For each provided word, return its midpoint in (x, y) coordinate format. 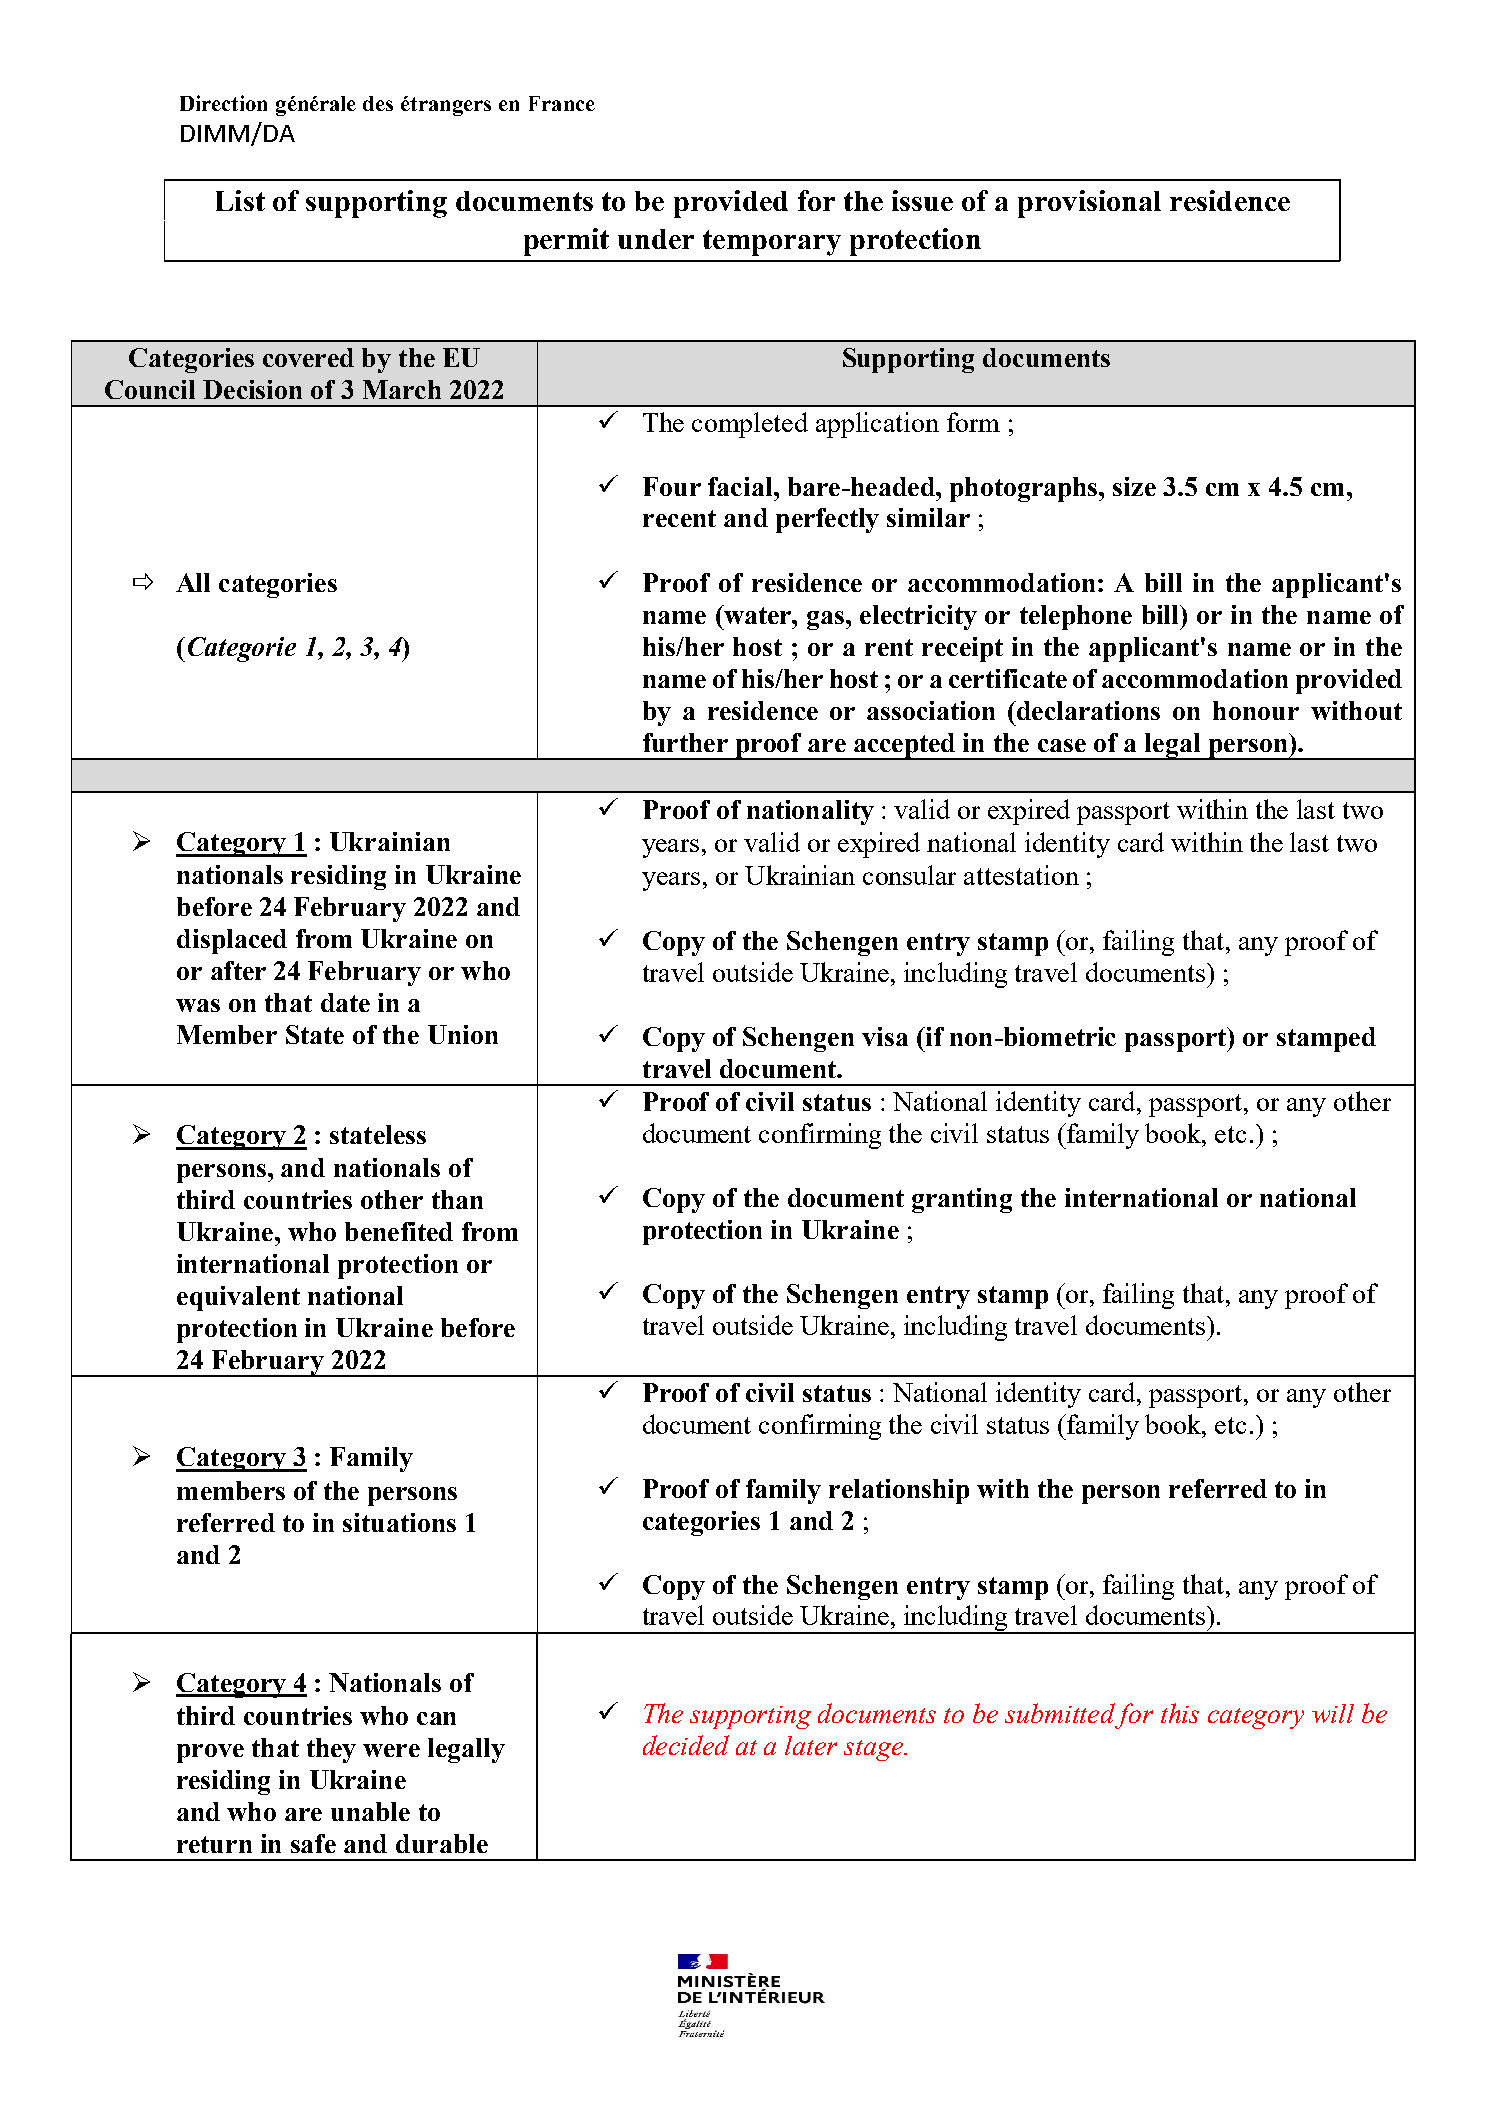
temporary (772, 243)
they (331, 1750)
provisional (1089, 204)
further (685, 742)
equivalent (238, 1298)
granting (962, 1200)
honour (1256, 710)
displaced (232, 941)
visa (885, 1036)
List (240, 200)
